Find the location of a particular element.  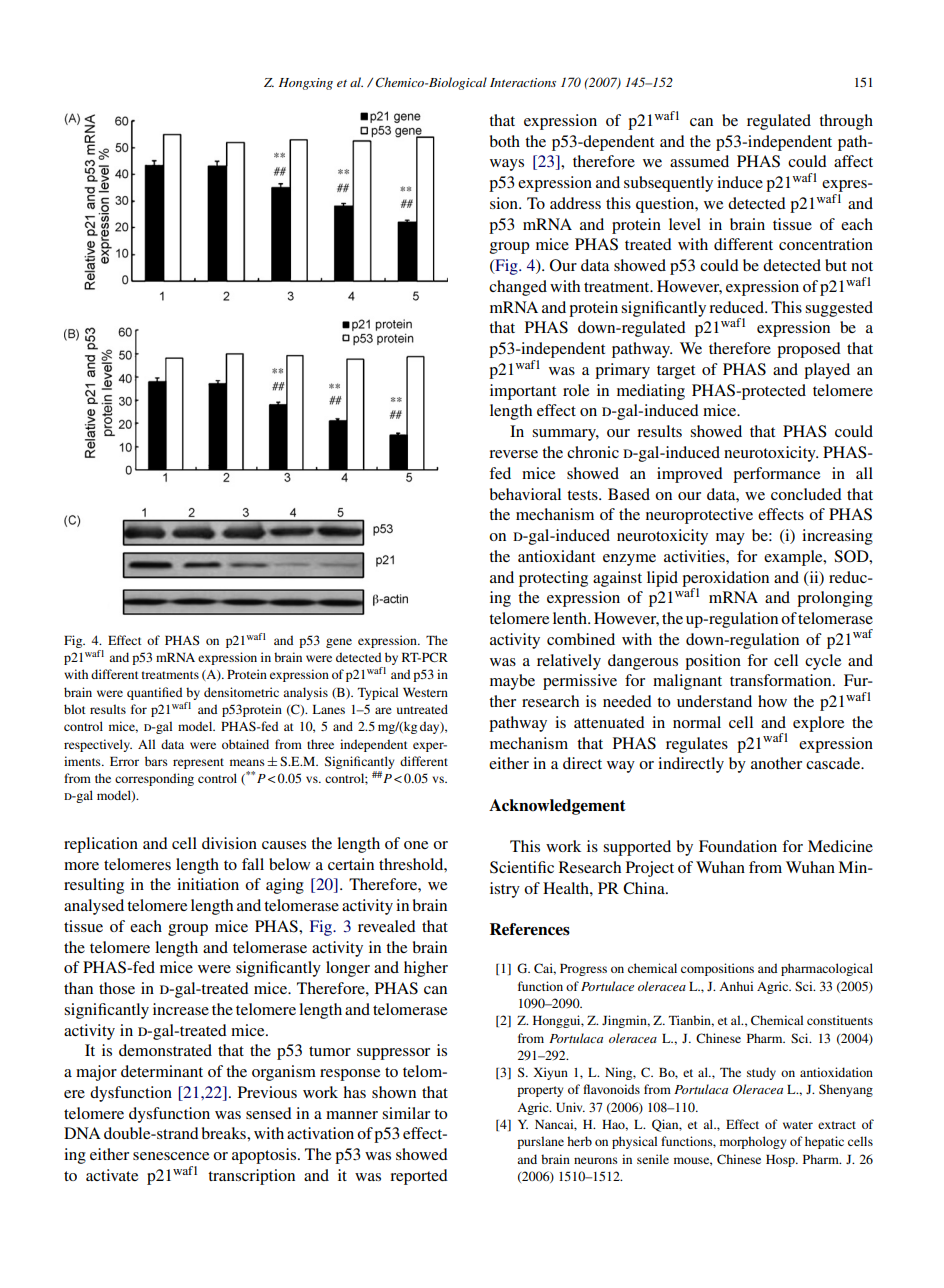

Hongxing is located at coordinates (306, 84).
